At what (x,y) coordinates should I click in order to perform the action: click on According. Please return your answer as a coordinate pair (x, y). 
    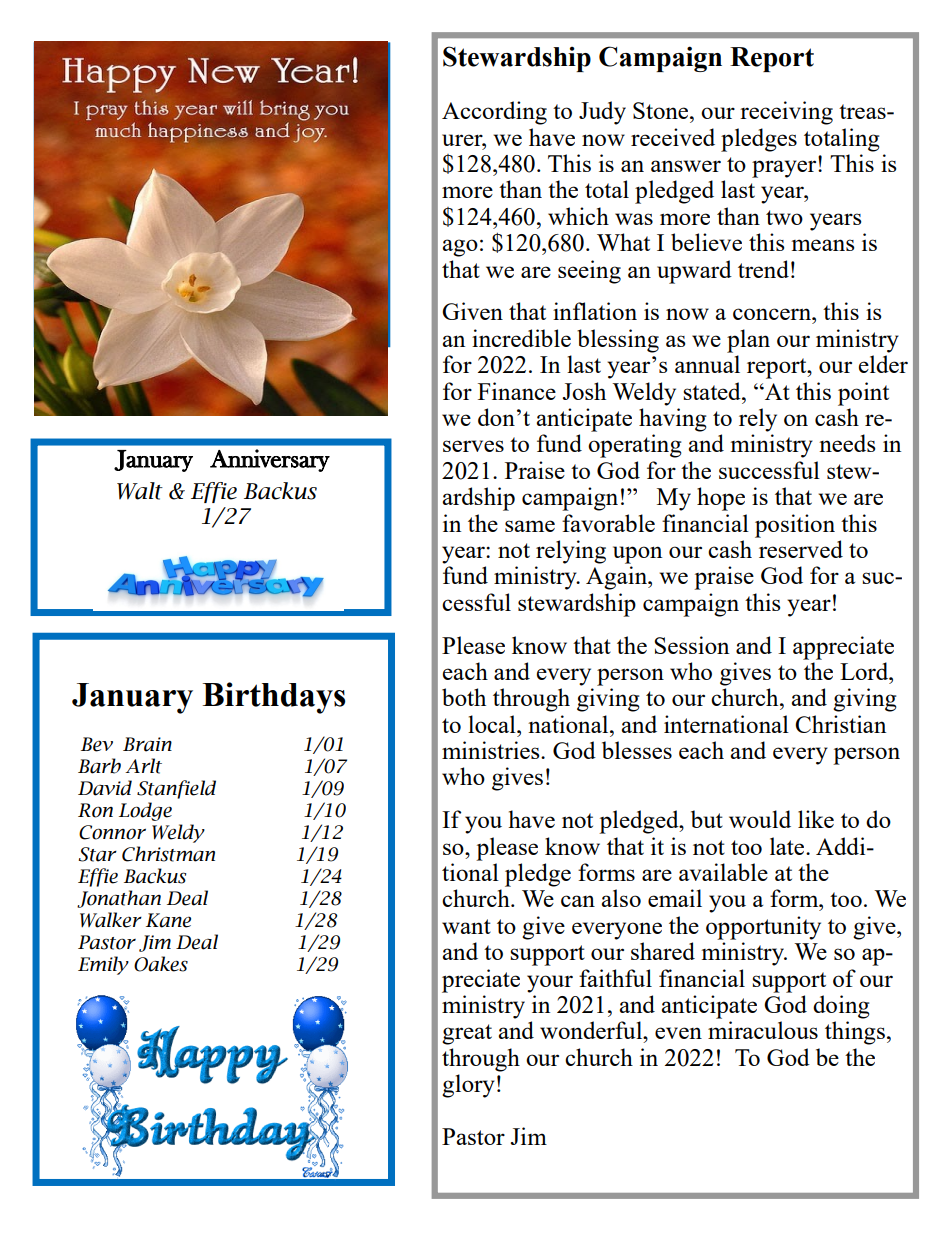
    Looking at the image, I should click on (494, 113).
